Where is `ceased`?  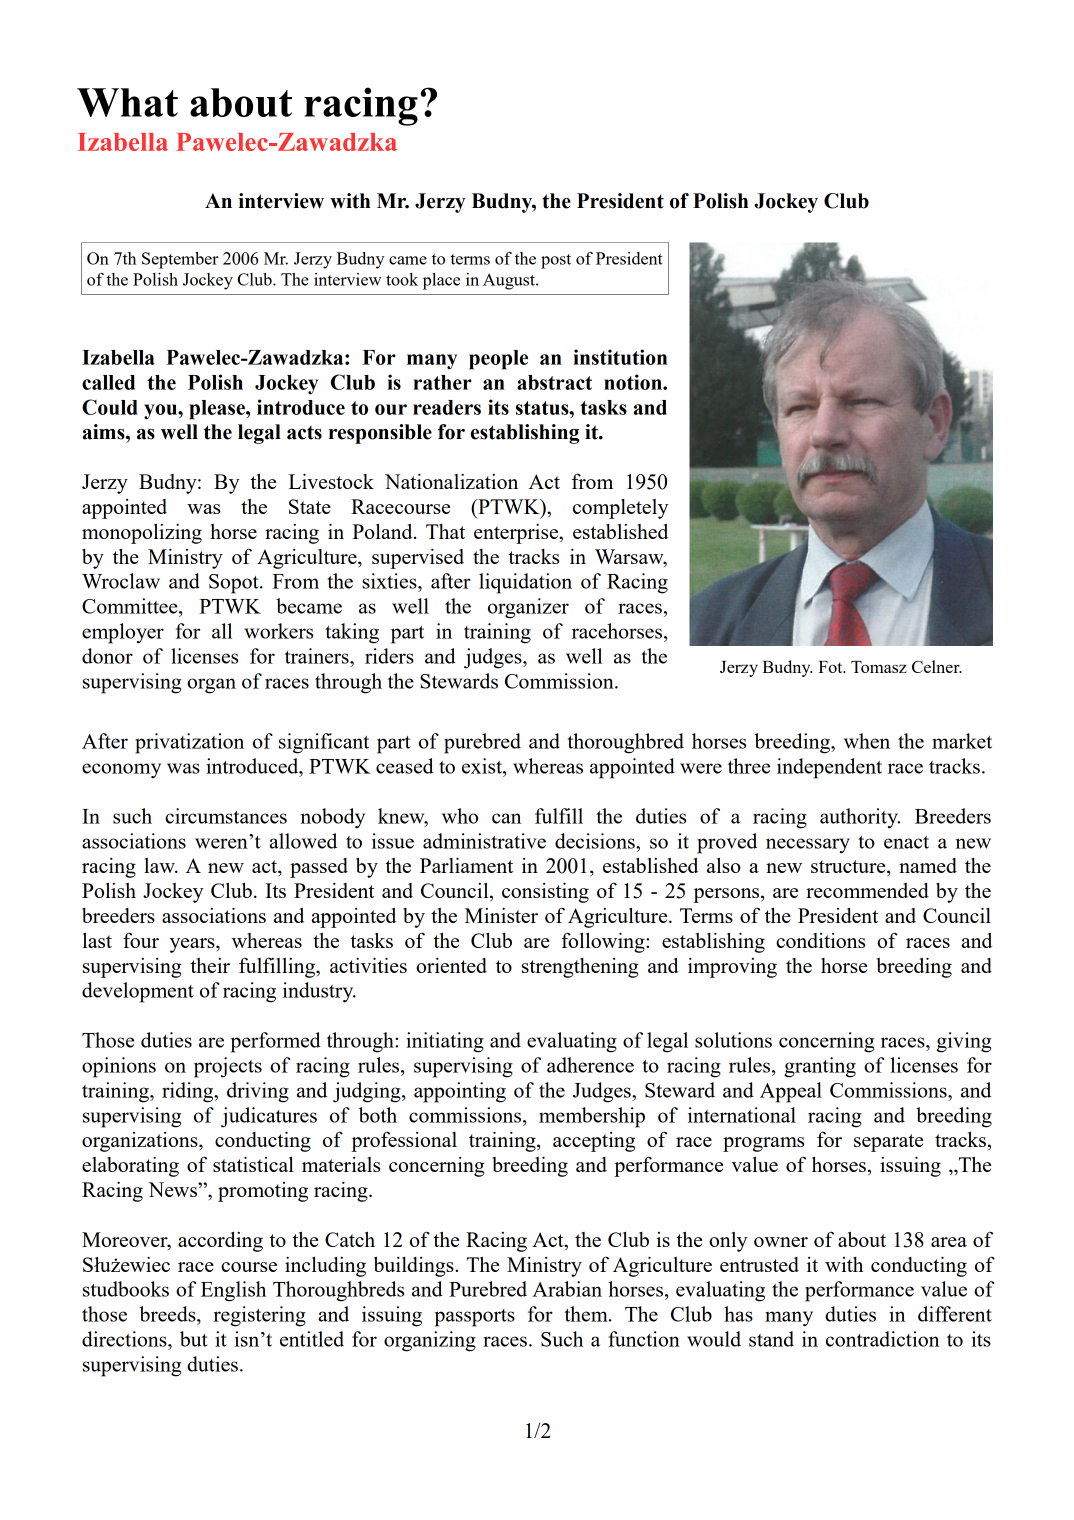 ceased is located at coordinates (405, 766).
